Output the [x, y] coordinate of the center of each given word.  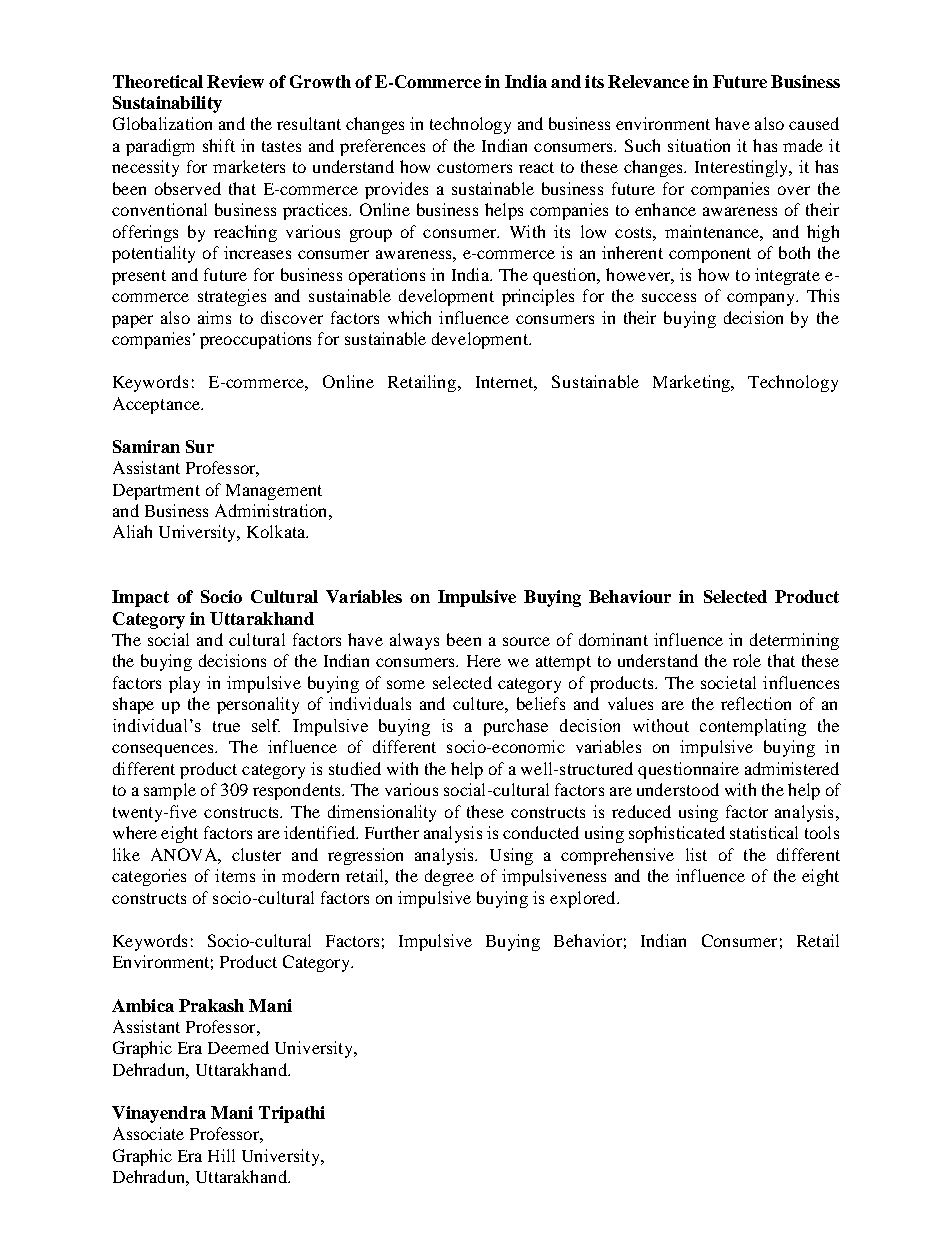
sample [170, 791]
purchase [516, 727]
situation [699, 145]
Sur [200, 446]
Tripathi [292, 1114]
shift [219, 145]
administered [792, 768]
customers [474, 167]
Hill [221, 1155]
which [409, 317]
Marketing [693, 383]
